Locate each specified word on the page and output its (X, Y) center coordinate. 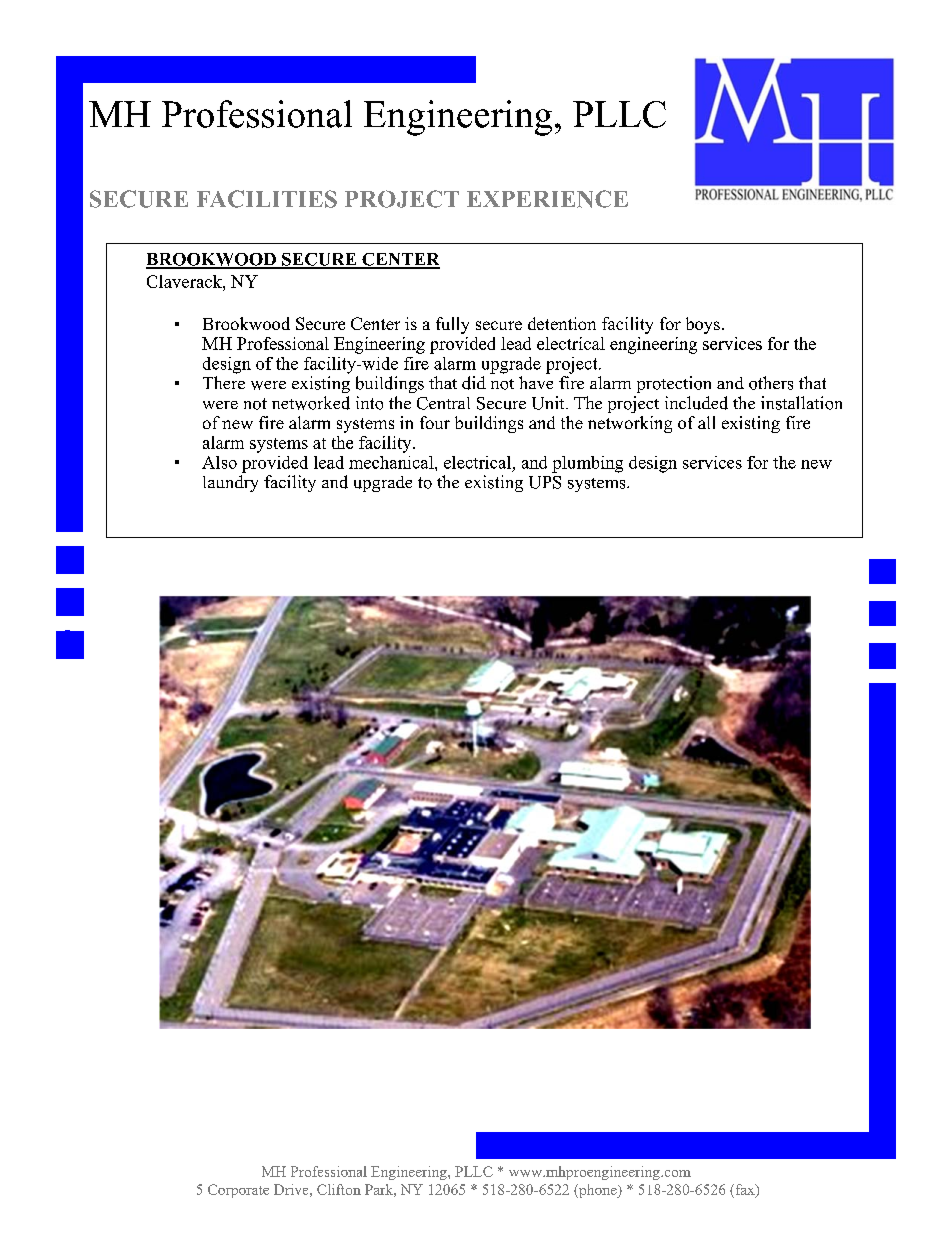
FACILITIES (267, 199)
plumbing (587, 464)
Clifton (339, 1189)
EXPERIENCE (547, 199)
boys (703, 325)
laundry (230, 483)
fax (745, 1190)
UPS (545, 482)
